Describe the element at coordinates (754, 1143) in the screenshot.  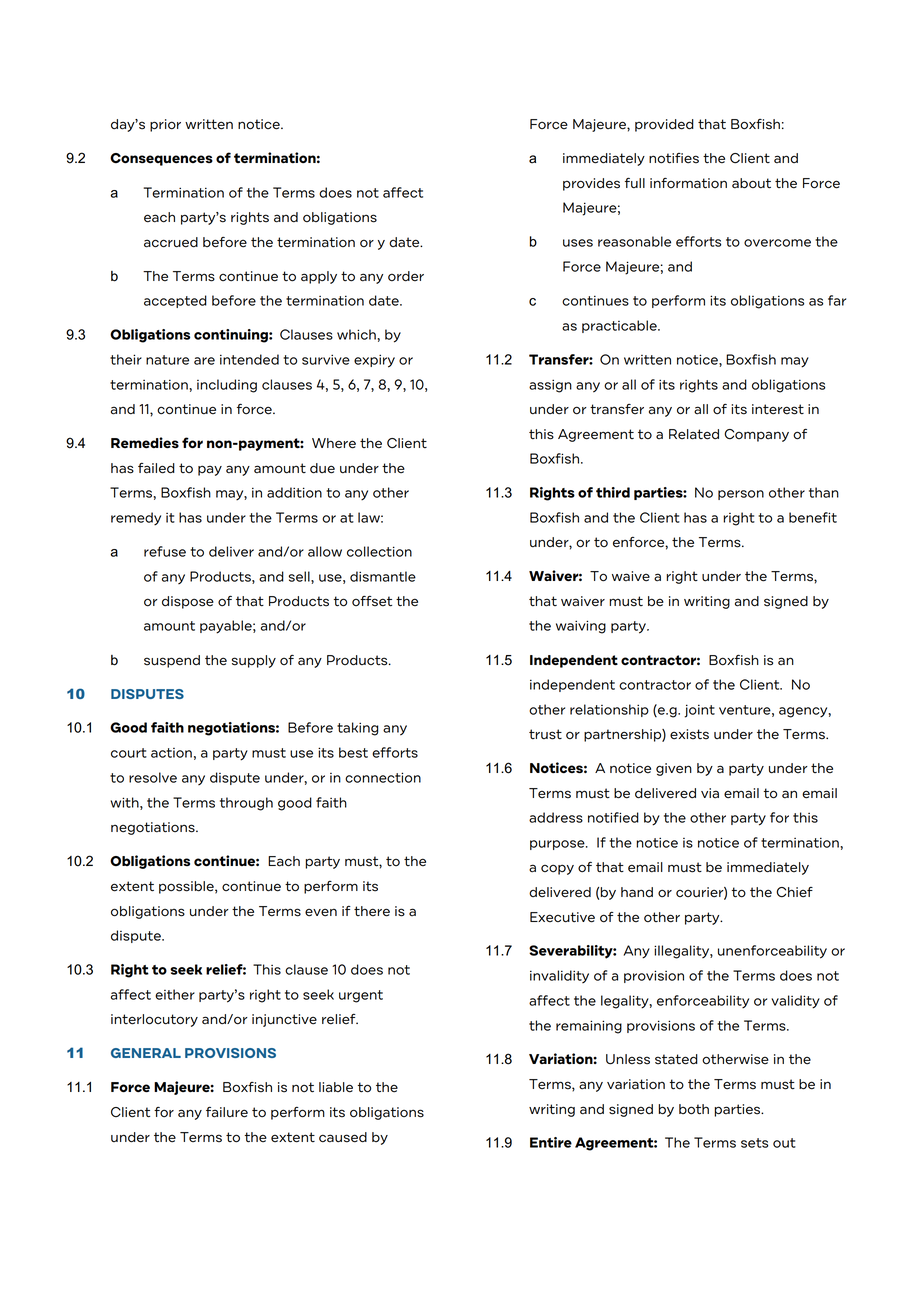
I see `sets` at that location.
